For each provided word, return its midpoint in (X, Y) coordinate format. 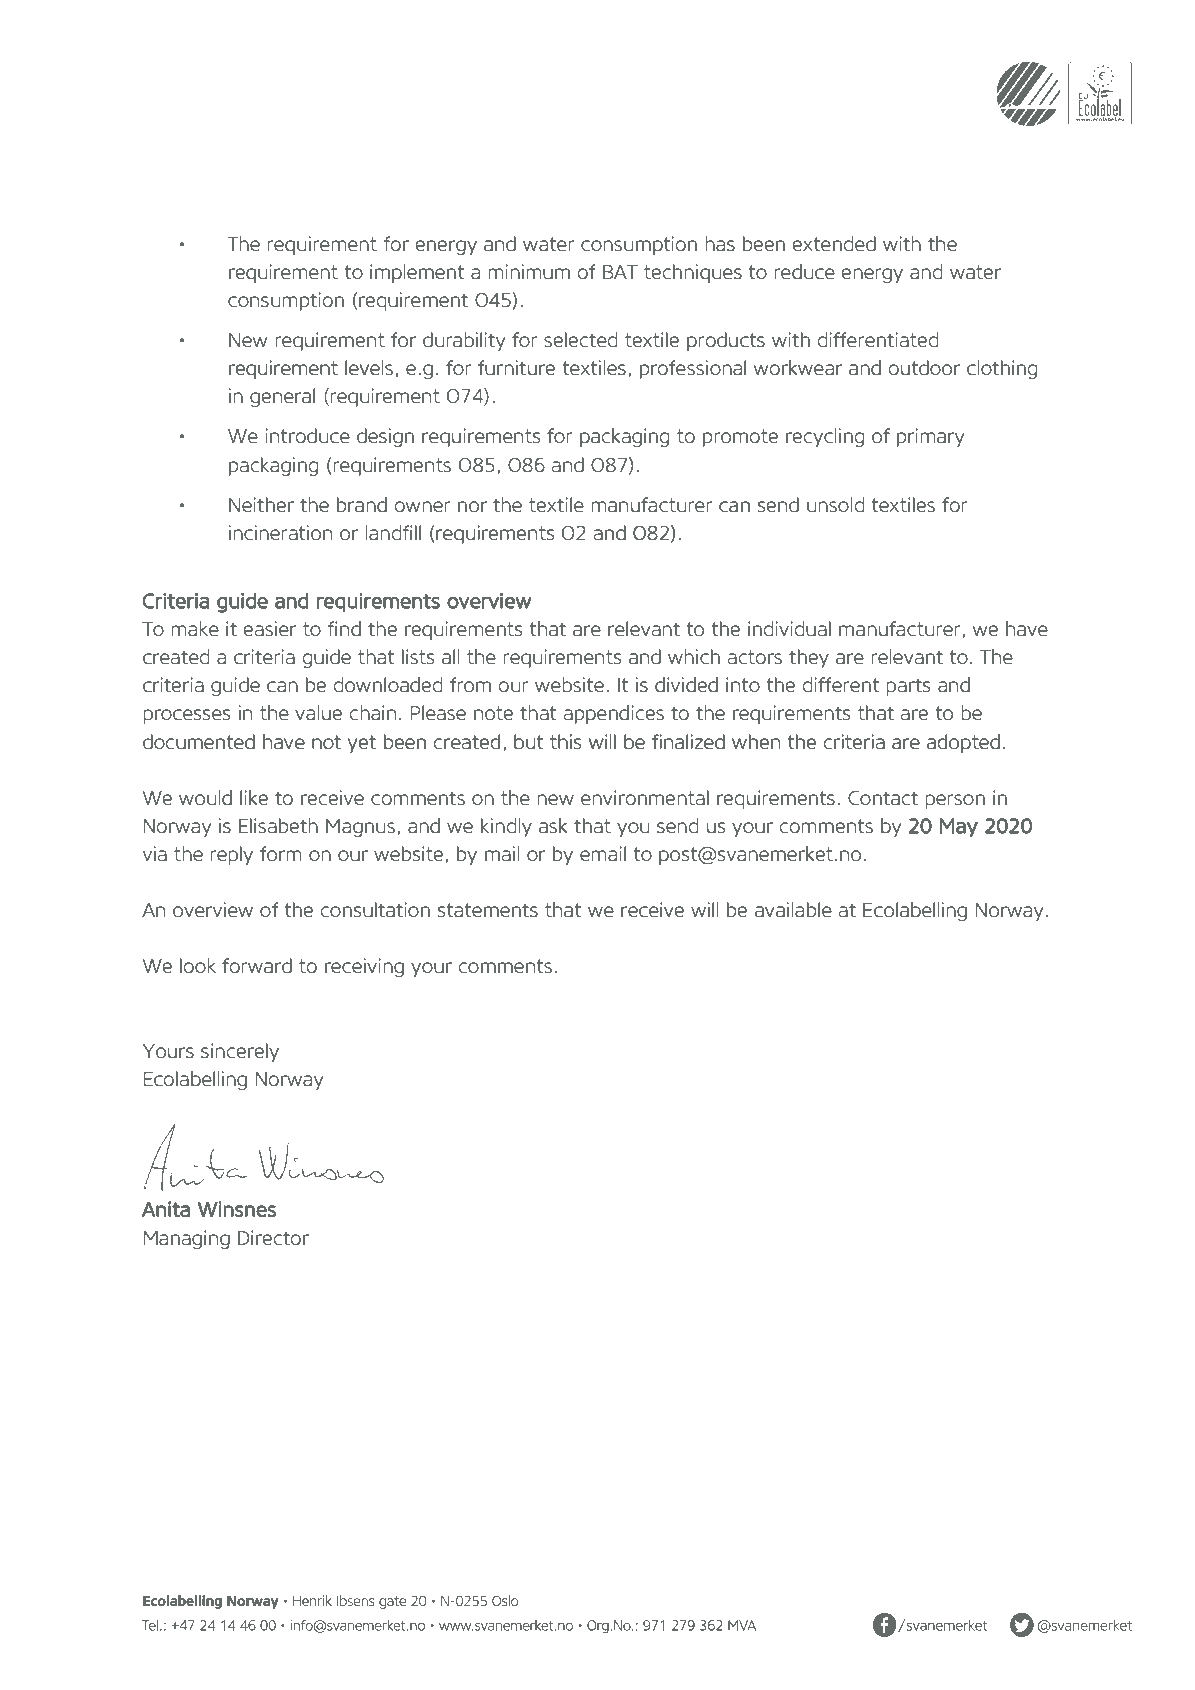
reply (231, 855)
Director (273, 1238)
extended (834, 244)
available (793, 910)
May (959, 828)
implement (417, 273)
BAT (620, 272)
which (694, 657)
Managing (187, 1239)
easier (269, 629)
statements (488, 910)
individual (789, 629)
